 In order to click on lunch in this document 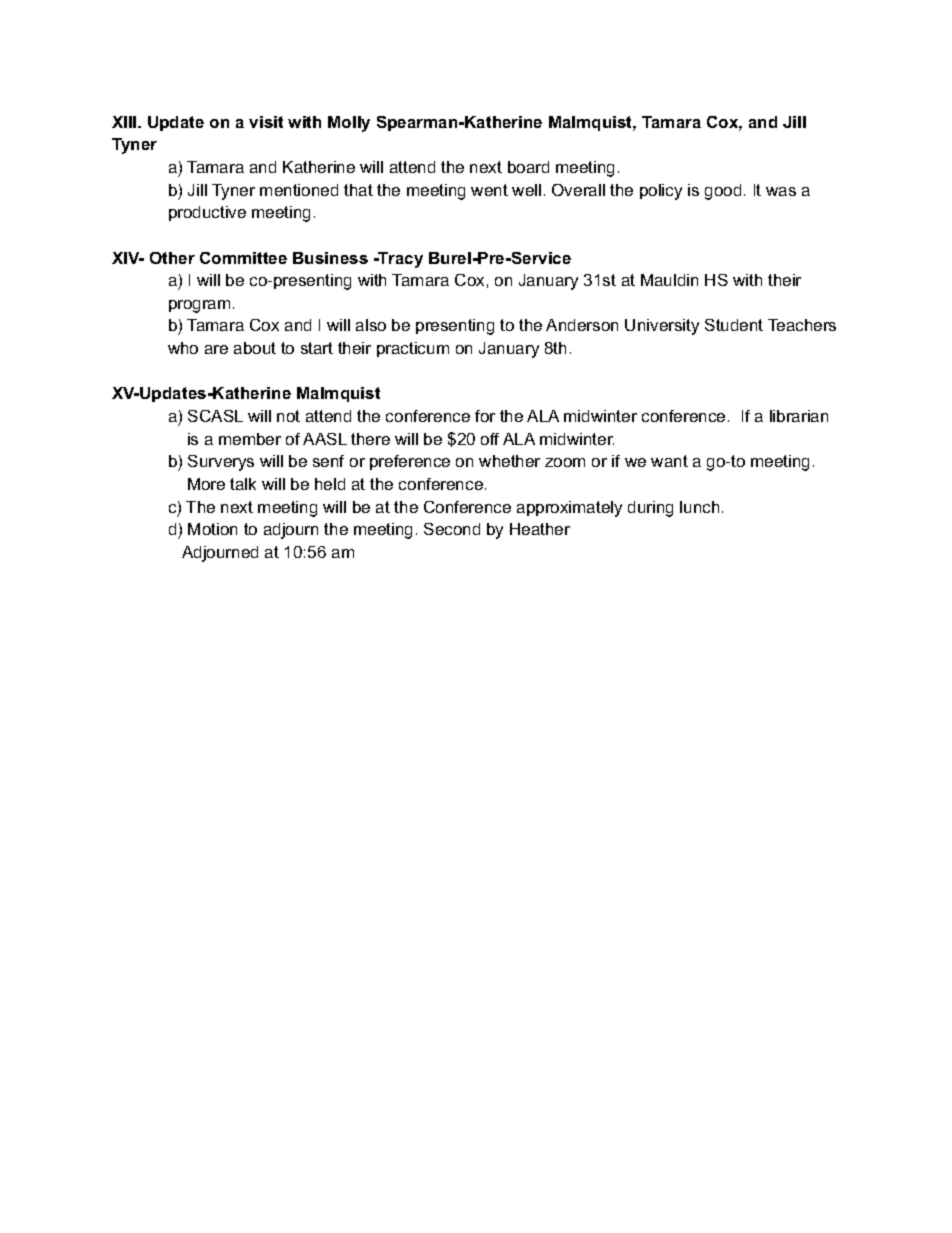, I will do `click(699, 507)`.
